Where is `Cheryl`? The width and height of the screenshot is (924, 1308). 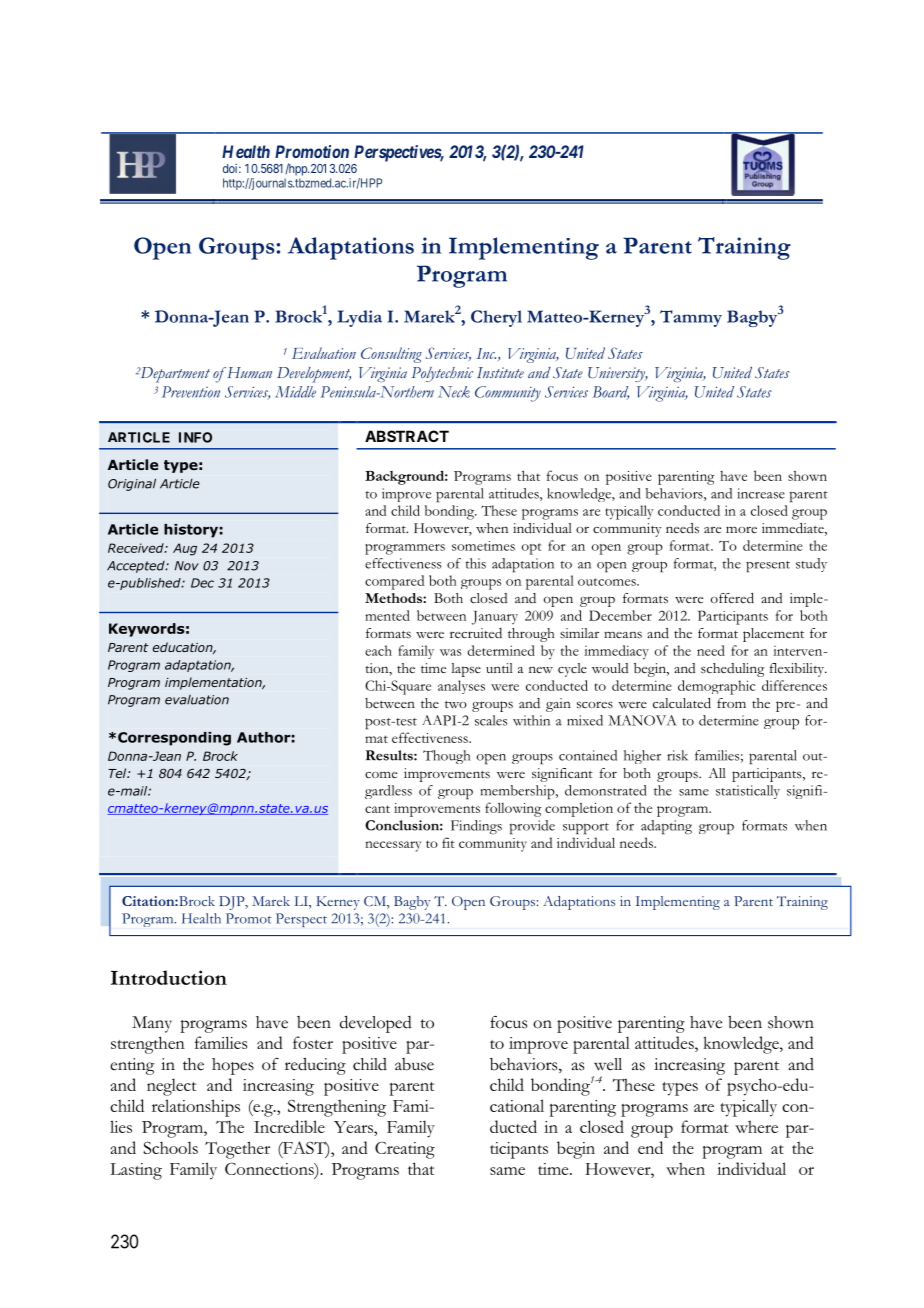
Cheryl is located at coordinates (496, 318).
